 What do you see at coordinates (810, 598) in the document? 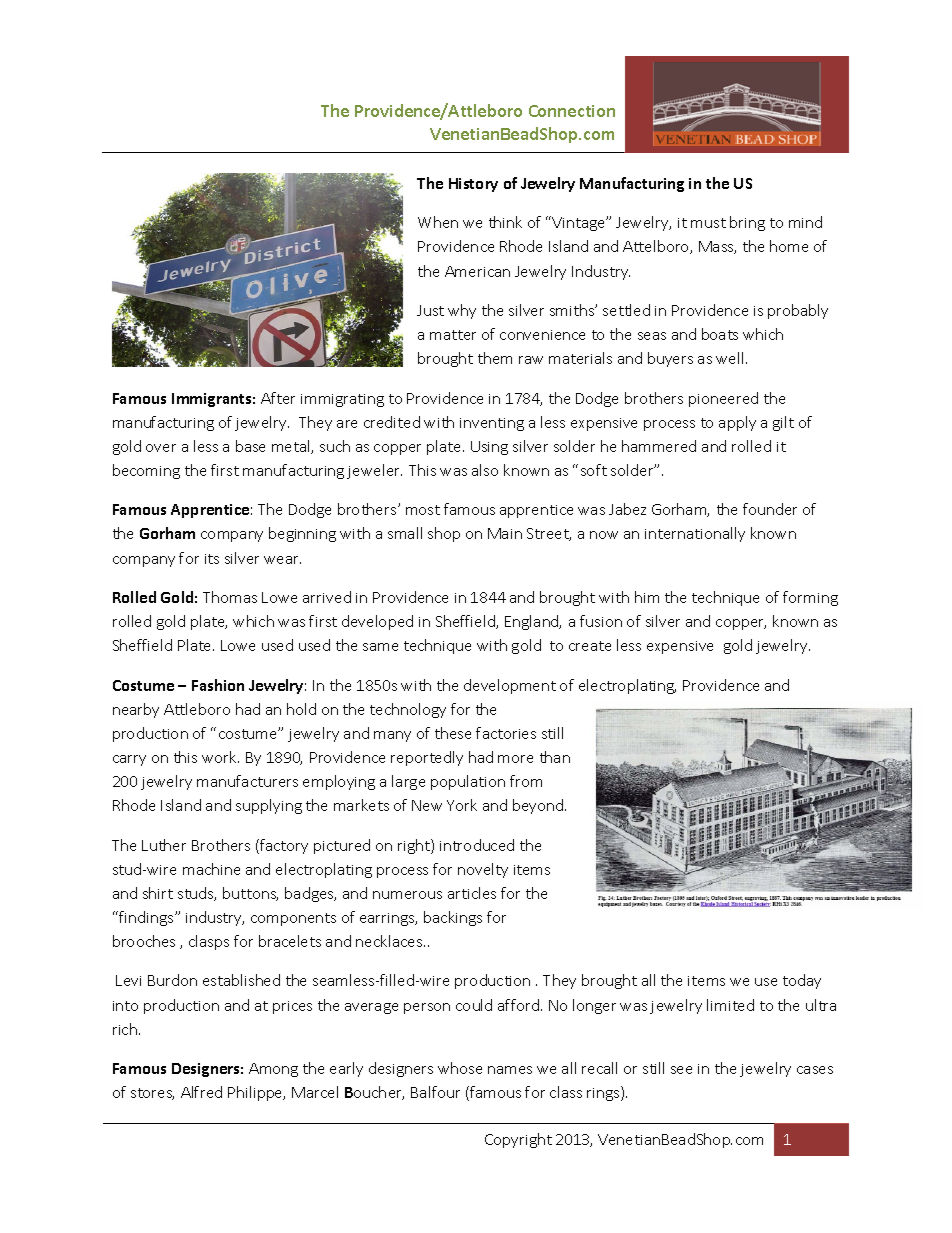
I see `forming` at bounding box center [810, 598].
